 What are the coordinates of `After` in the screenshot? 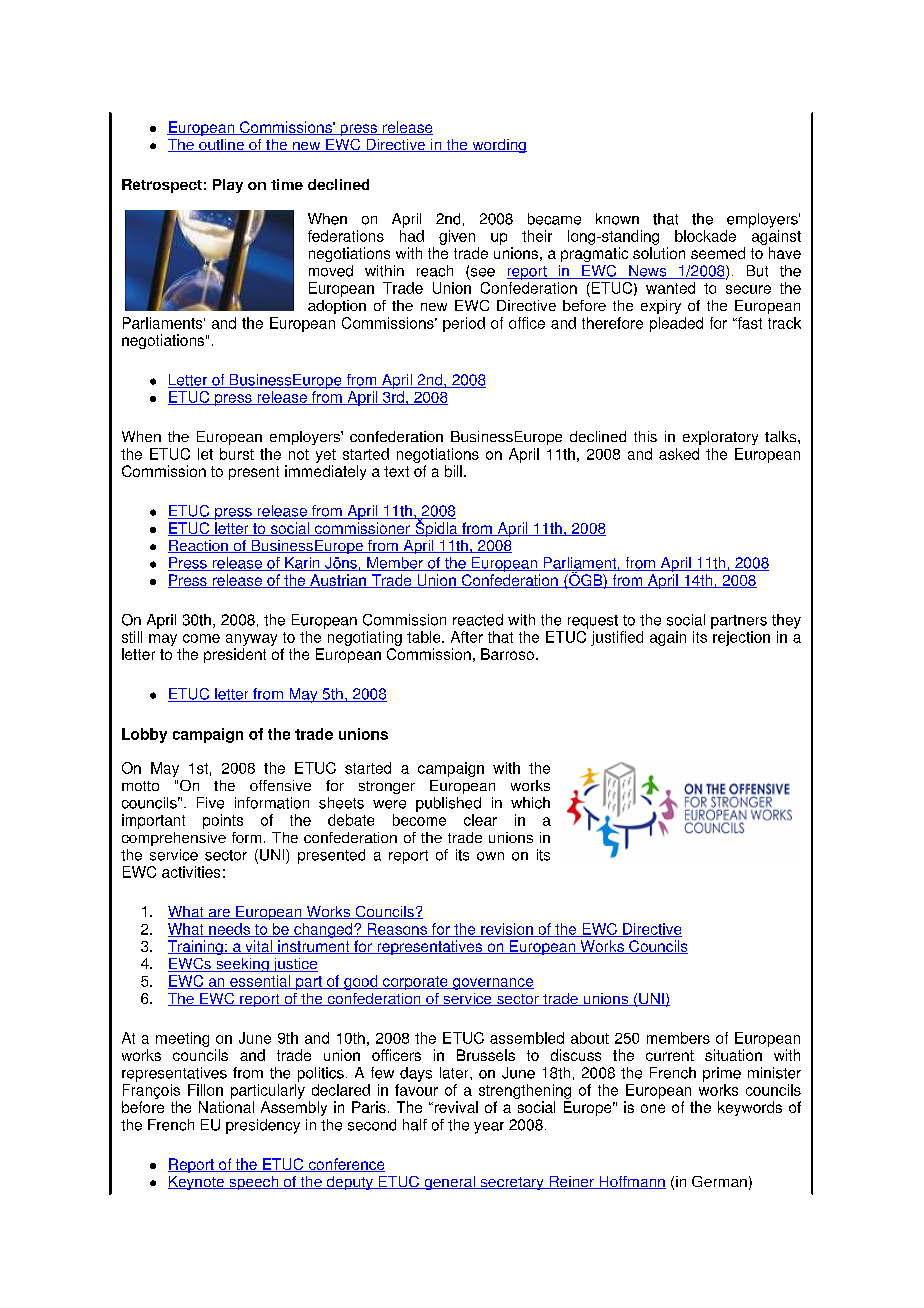 It's located at (467, 637).
